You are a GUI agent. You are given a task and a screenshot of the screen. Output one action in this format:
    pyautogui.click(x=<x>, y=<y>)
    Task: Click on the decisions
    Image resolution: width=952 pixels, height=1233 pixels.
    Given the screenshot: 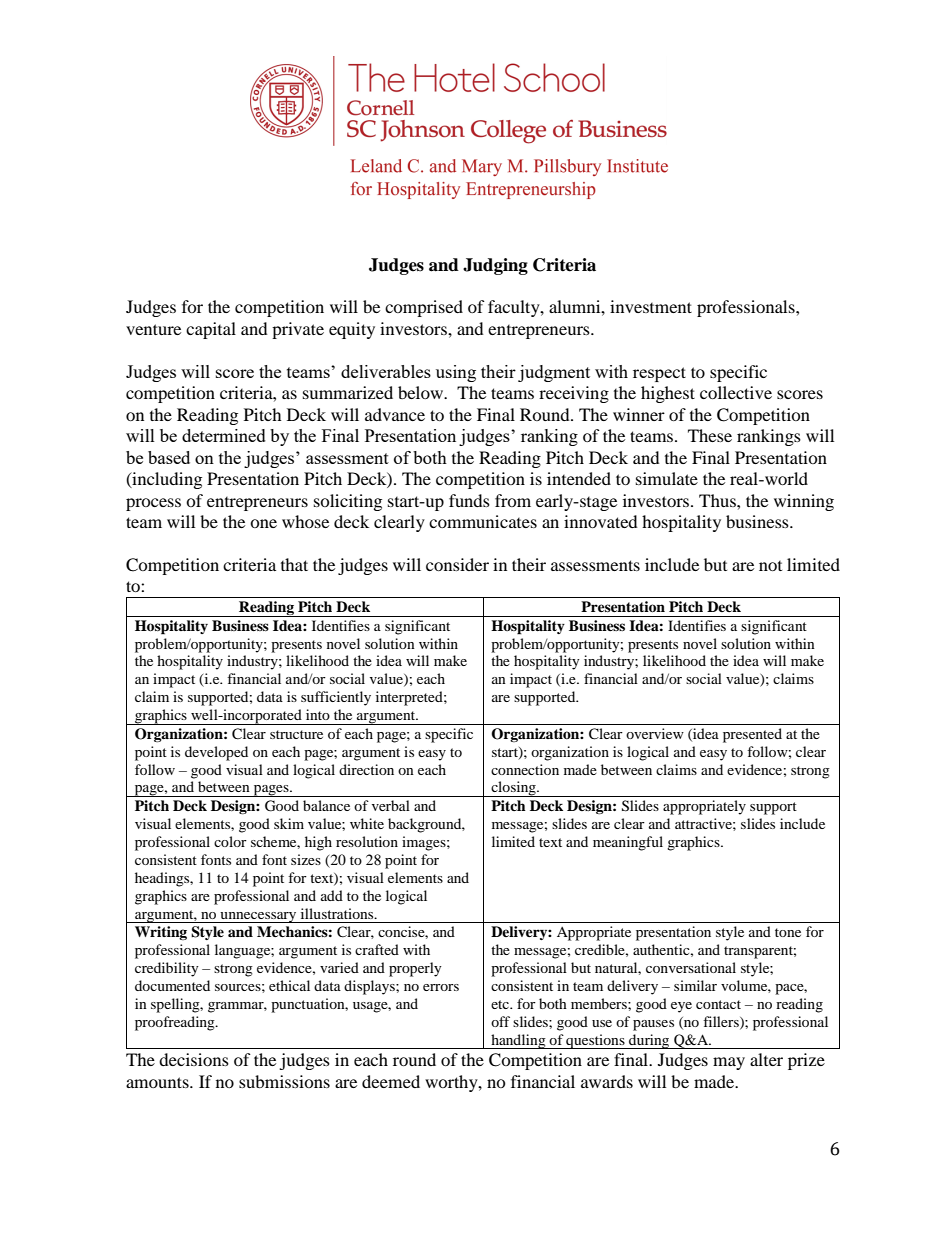 What is the action you would take?
    pyautogui.click(x=194, y=1059)
